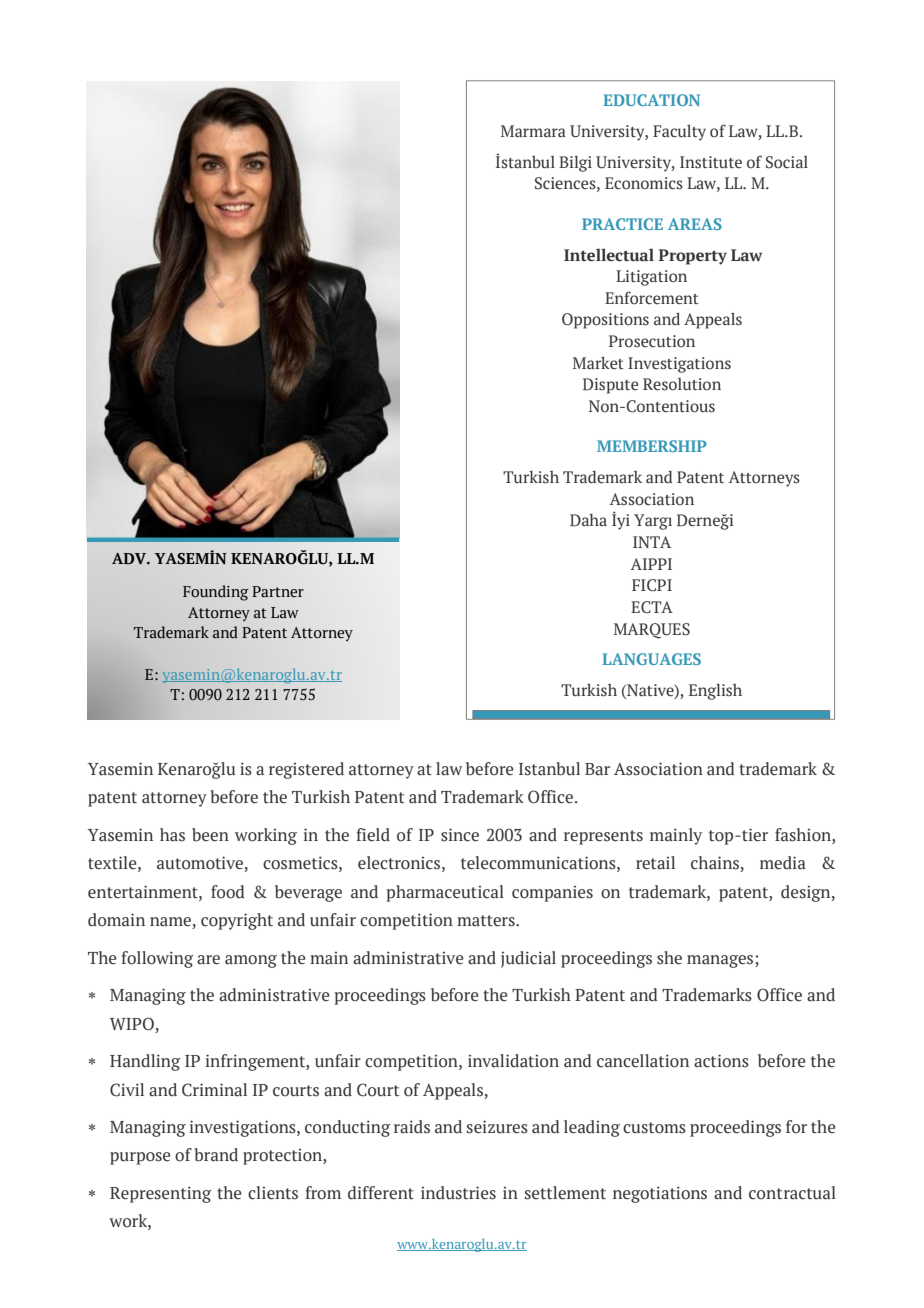 The height and width of the page is (1308, 924). Describe the element at coordinates (216, 1155) in the page. I see `brand` at that location.
